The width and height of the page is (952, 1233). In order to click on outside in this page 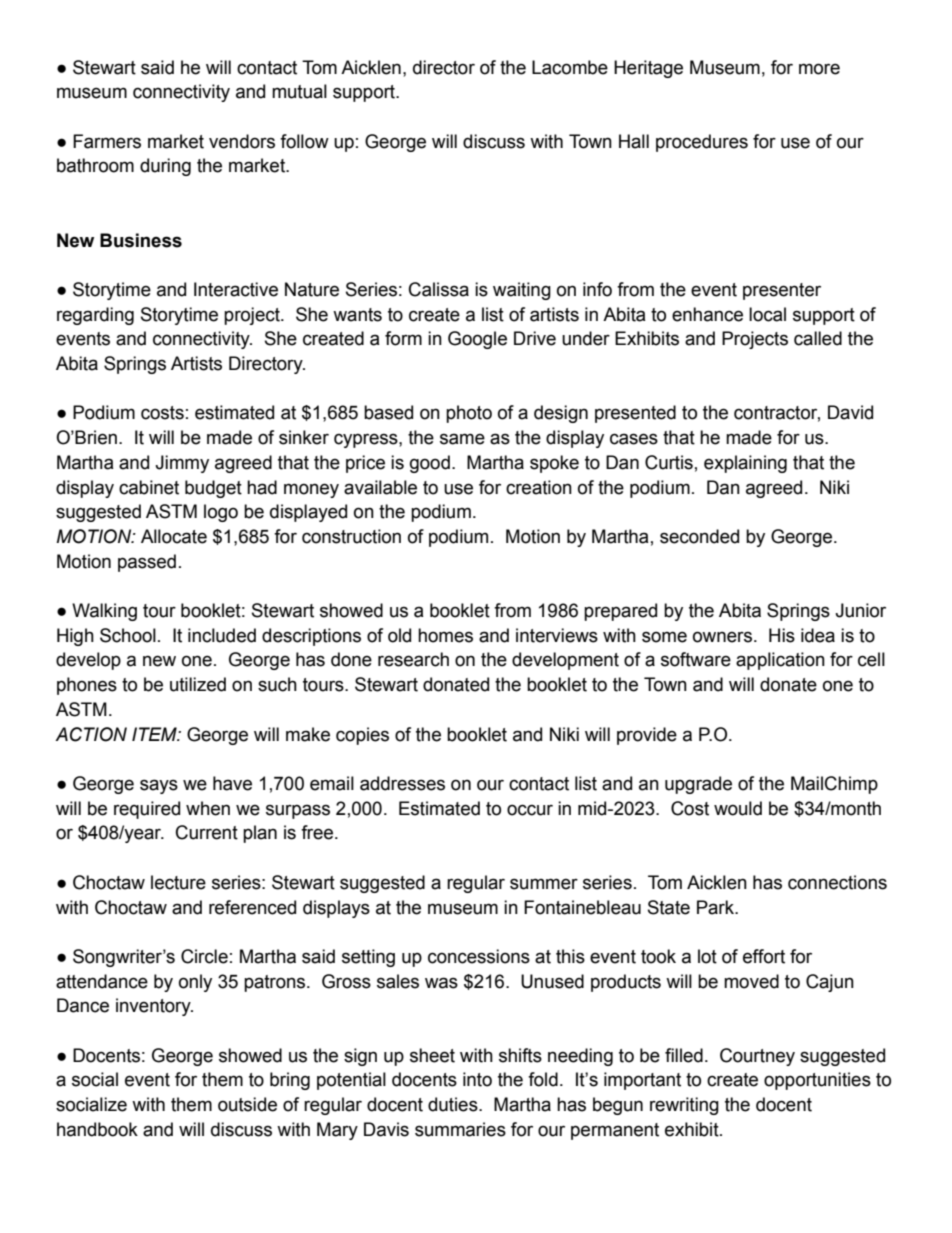, I will do `click(247, 1104)`.
